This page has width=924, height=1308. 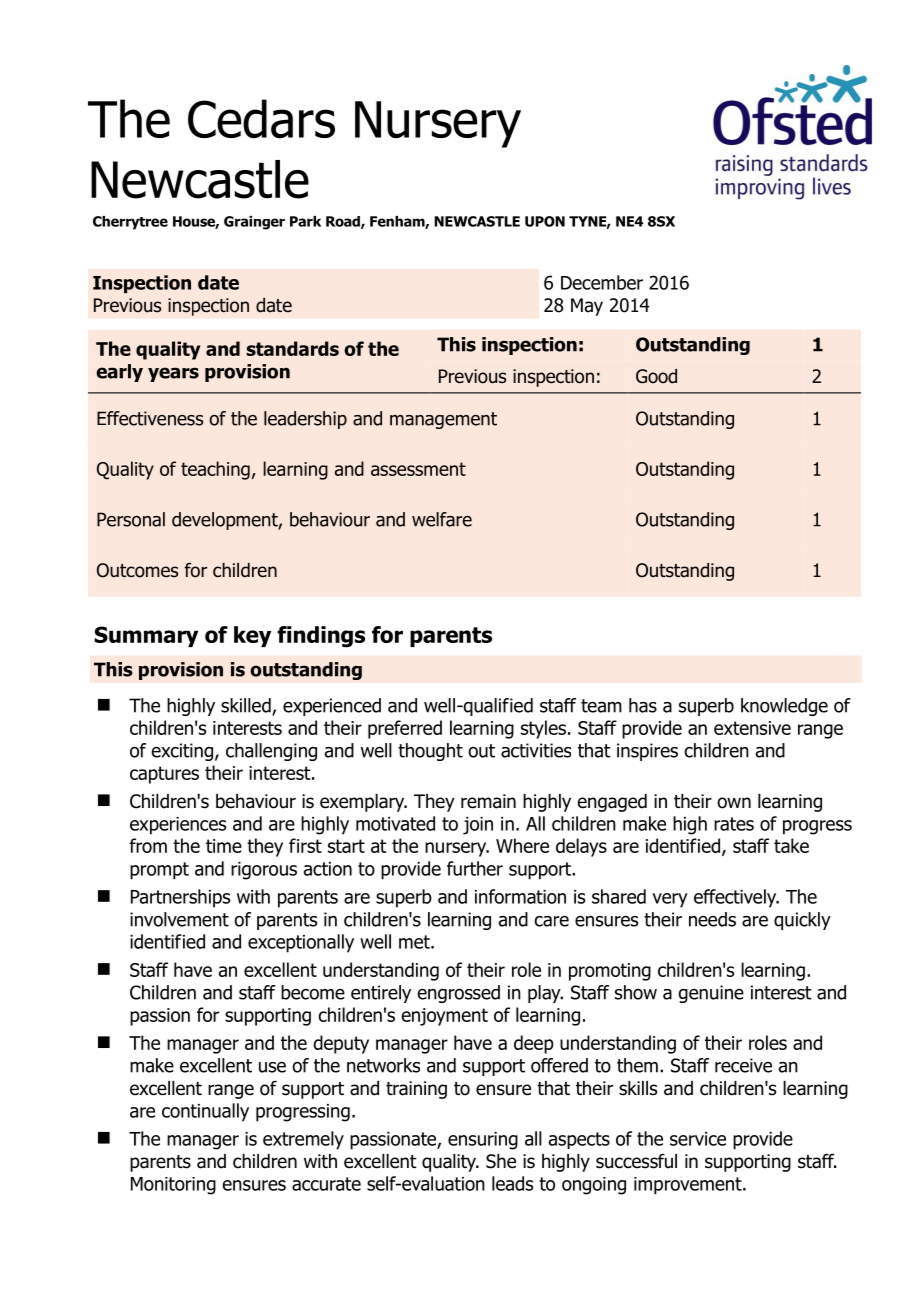 What do you see at coordinates (602, 282) in the page?
I see `December` at bounding box center [602, 282].
